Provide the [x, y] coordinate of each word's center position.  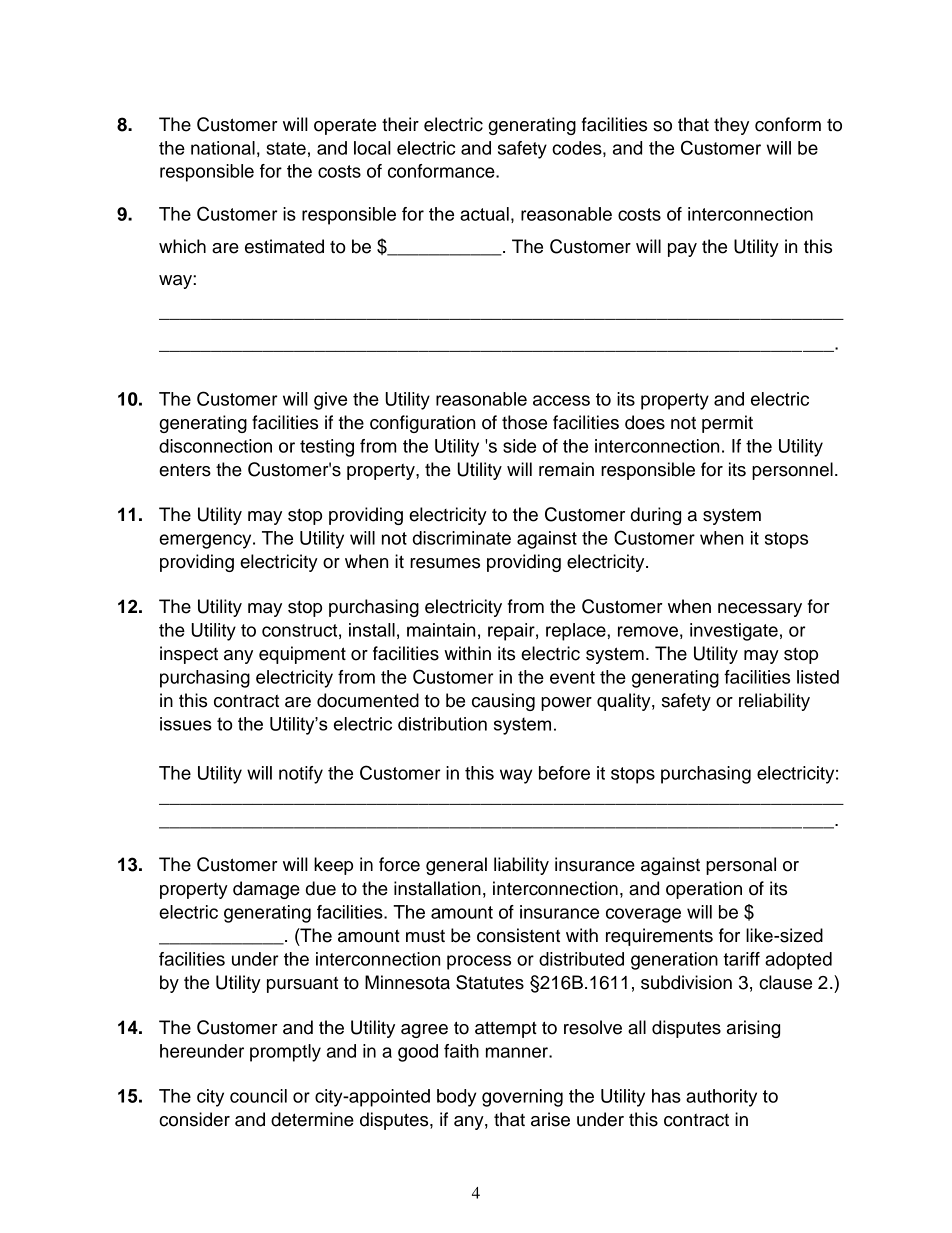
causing [503, 702]
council [258, 1096]
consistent [518, 935]
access [561, 400]
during [656, 516]
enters [185, 470]
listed [818, 677]
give [330, 401]
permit [727, 424]
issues [186, 724]
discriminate [462, 538]
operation [704, 890]
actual [484, 214]
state [286, 148]
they [731, 126]
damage [266, 890]
